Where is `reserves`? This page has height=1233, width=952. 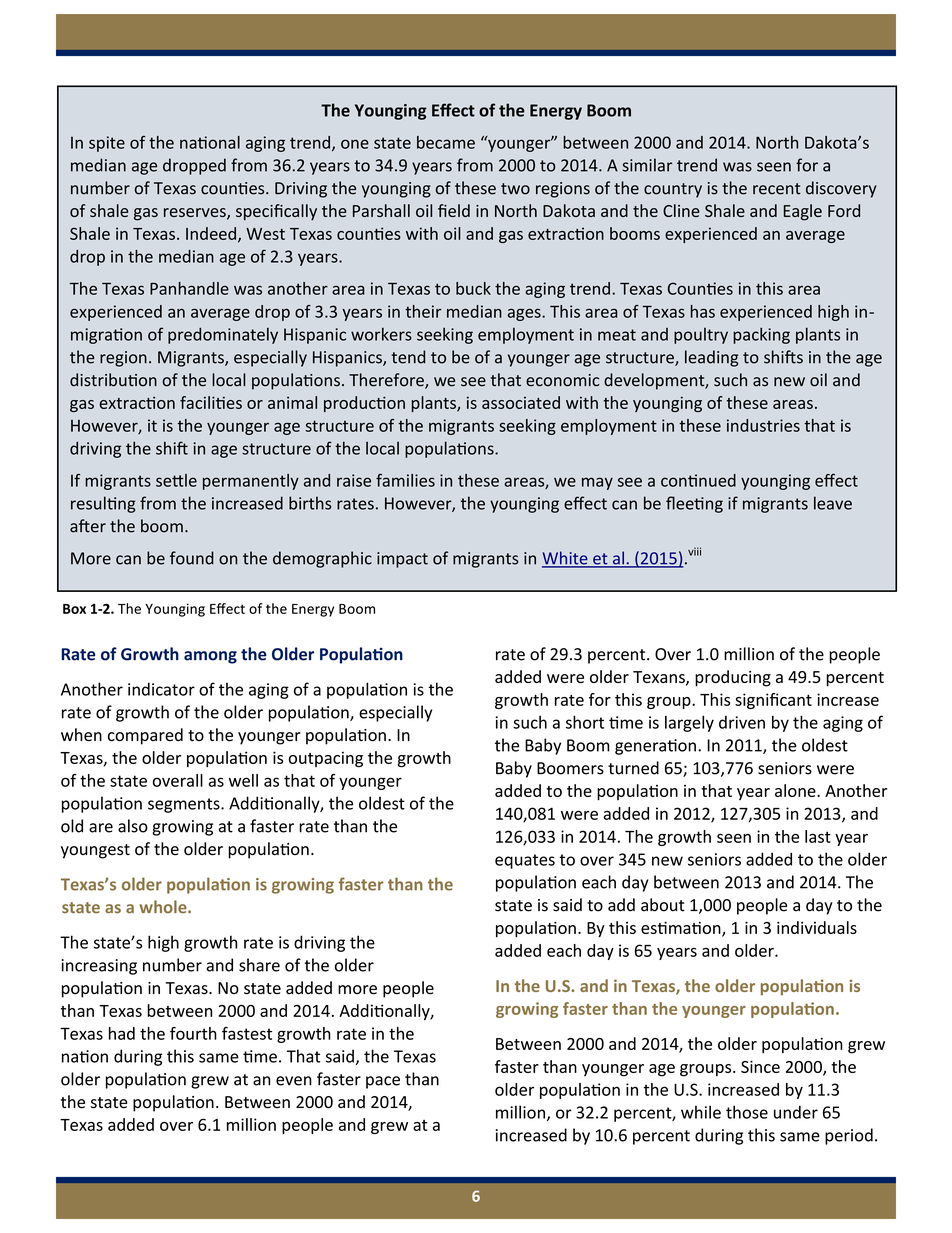
reserves is located at coordinates (196, 214).
